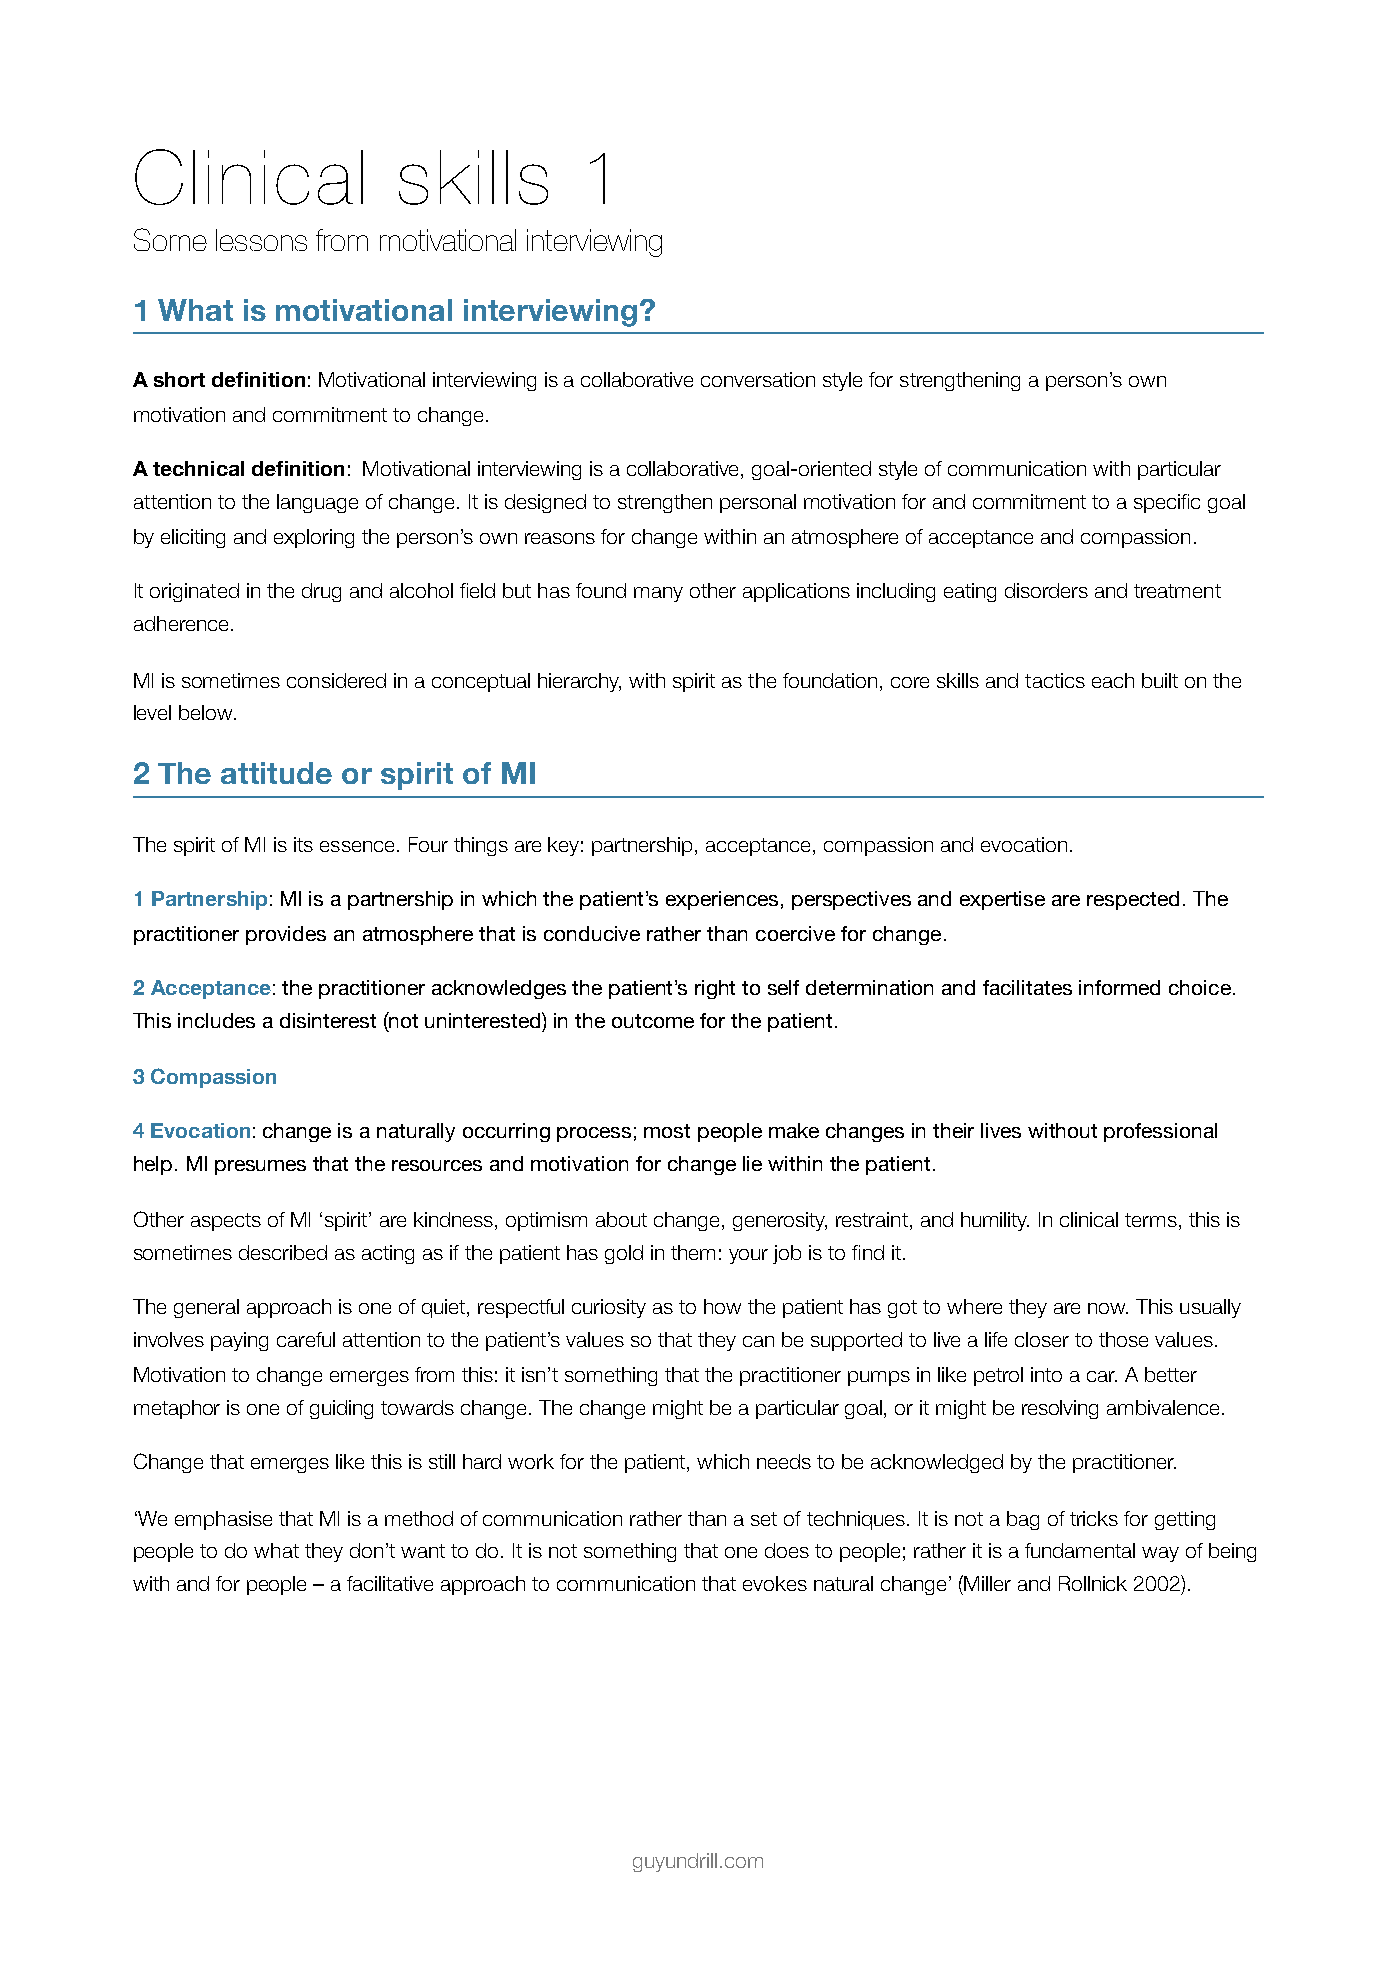  Describe the element at coordinates (758, 379) in the screenshot. I see `conversation` at that location.
